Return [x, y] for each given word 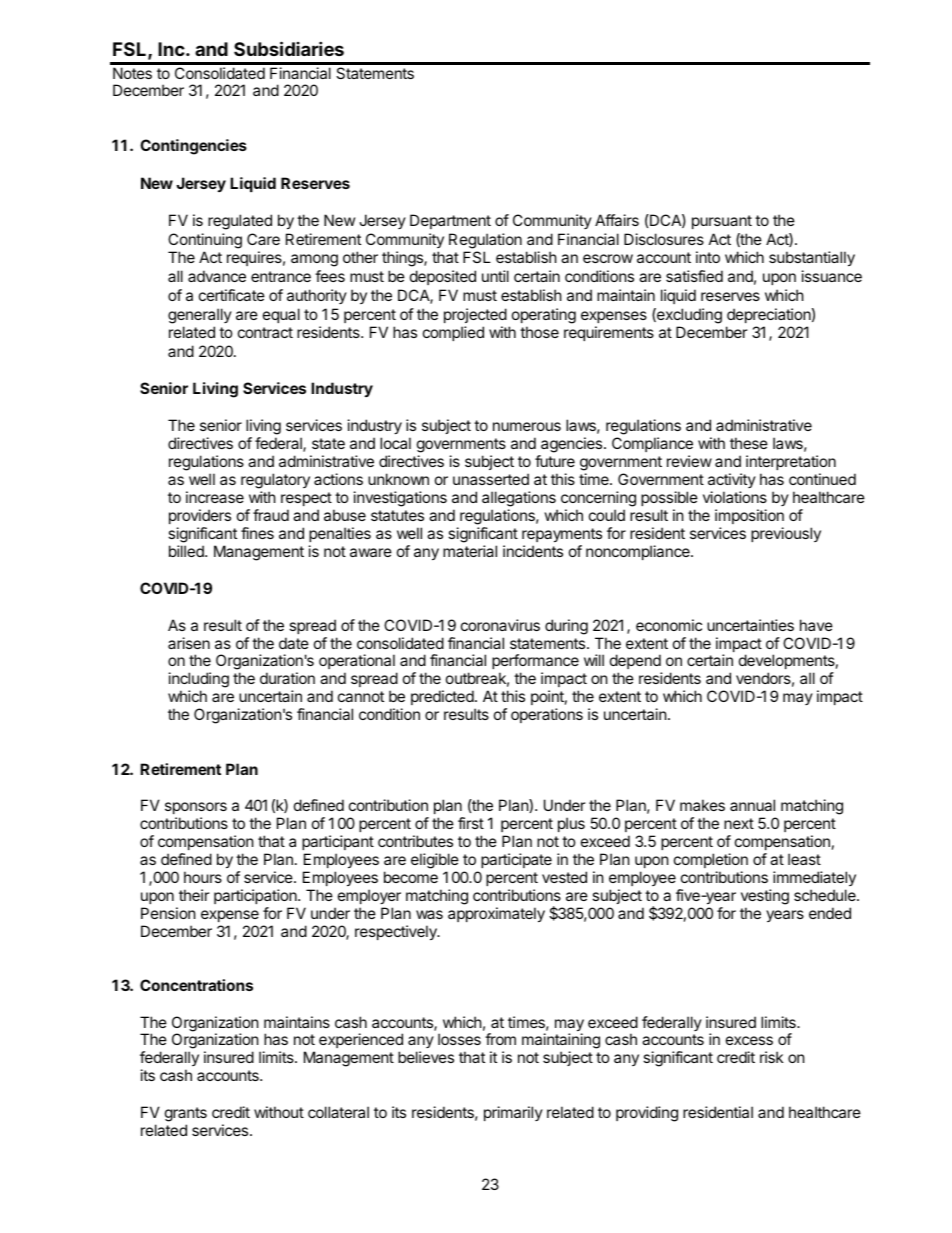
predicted [442, 697]
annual [752, 805]
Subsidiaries [289, 48]
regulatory [275, 481]
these [749, 443]
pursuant [722, 222]
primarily [513, 1113]
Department [450, 221]
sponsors [196, 808]
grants [186, 1114]
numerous [527, 426]
